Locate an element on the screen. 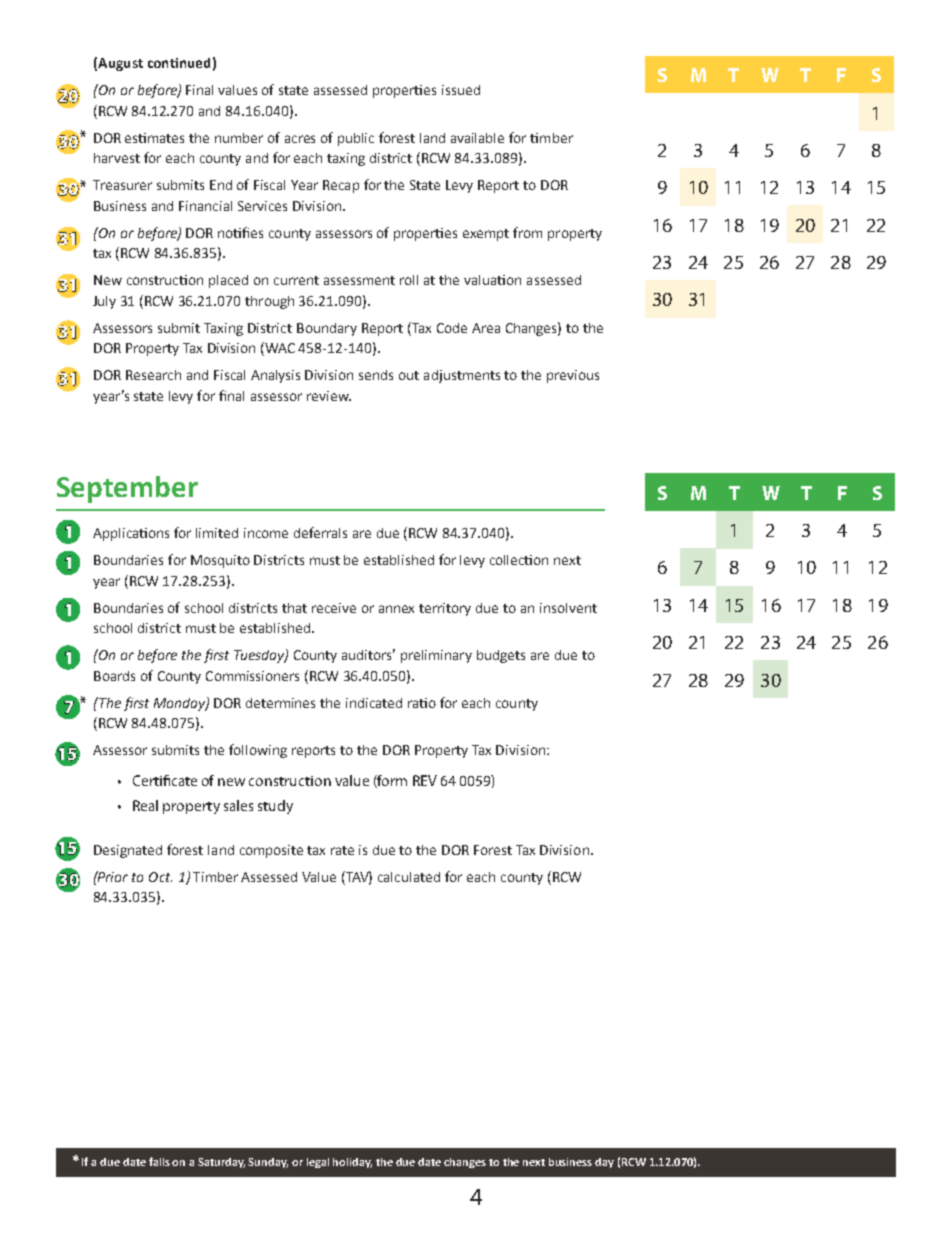  public is located at coordinates (356, 139).
